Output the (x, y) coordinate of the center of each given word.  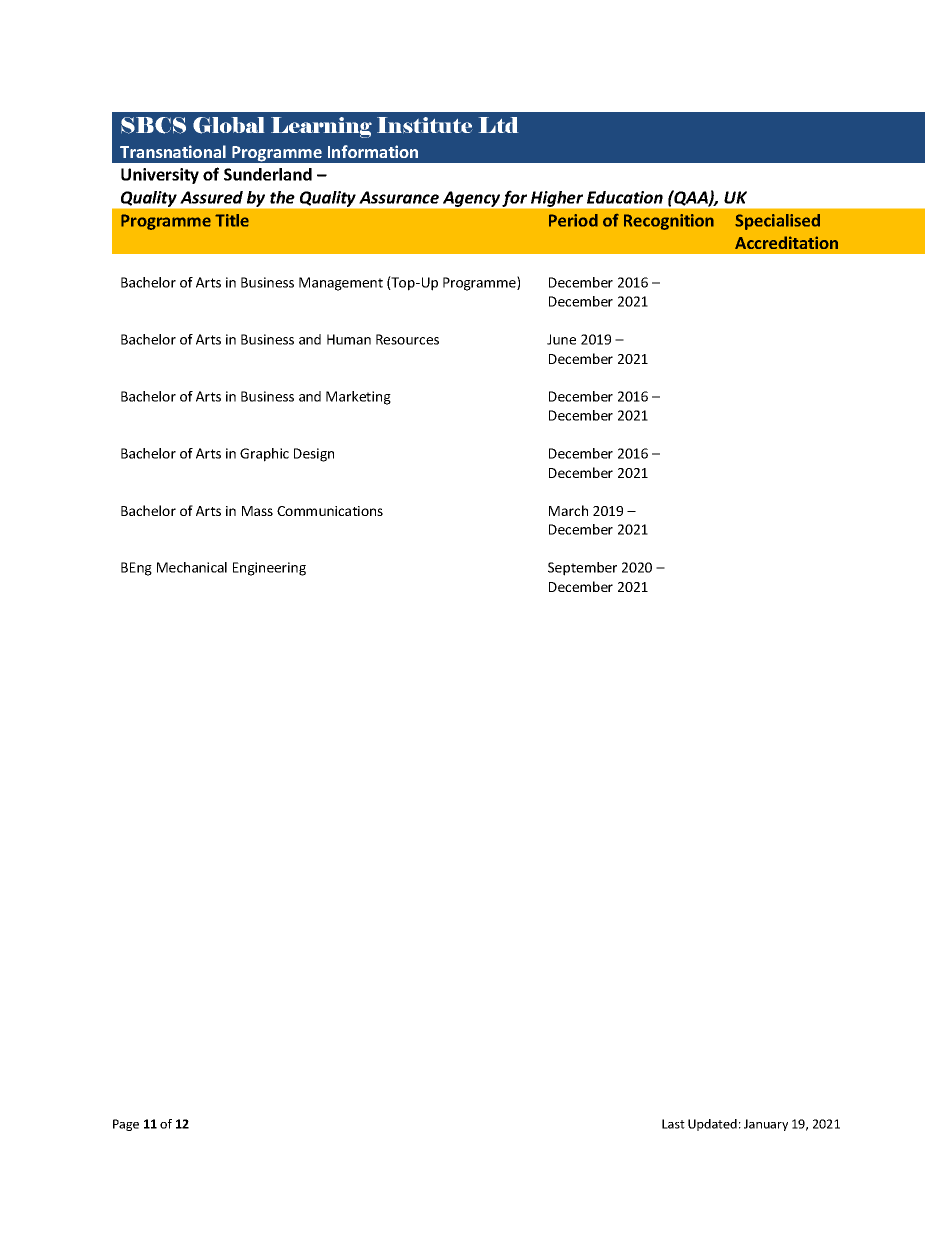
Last (673, 1124)
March (568, 510)
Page (126, 1125)
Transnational (173, 151)
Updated (712, 1125)
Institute (424, 125)
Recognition (669, 222)
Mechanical (192, 567)
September (582, 569)
